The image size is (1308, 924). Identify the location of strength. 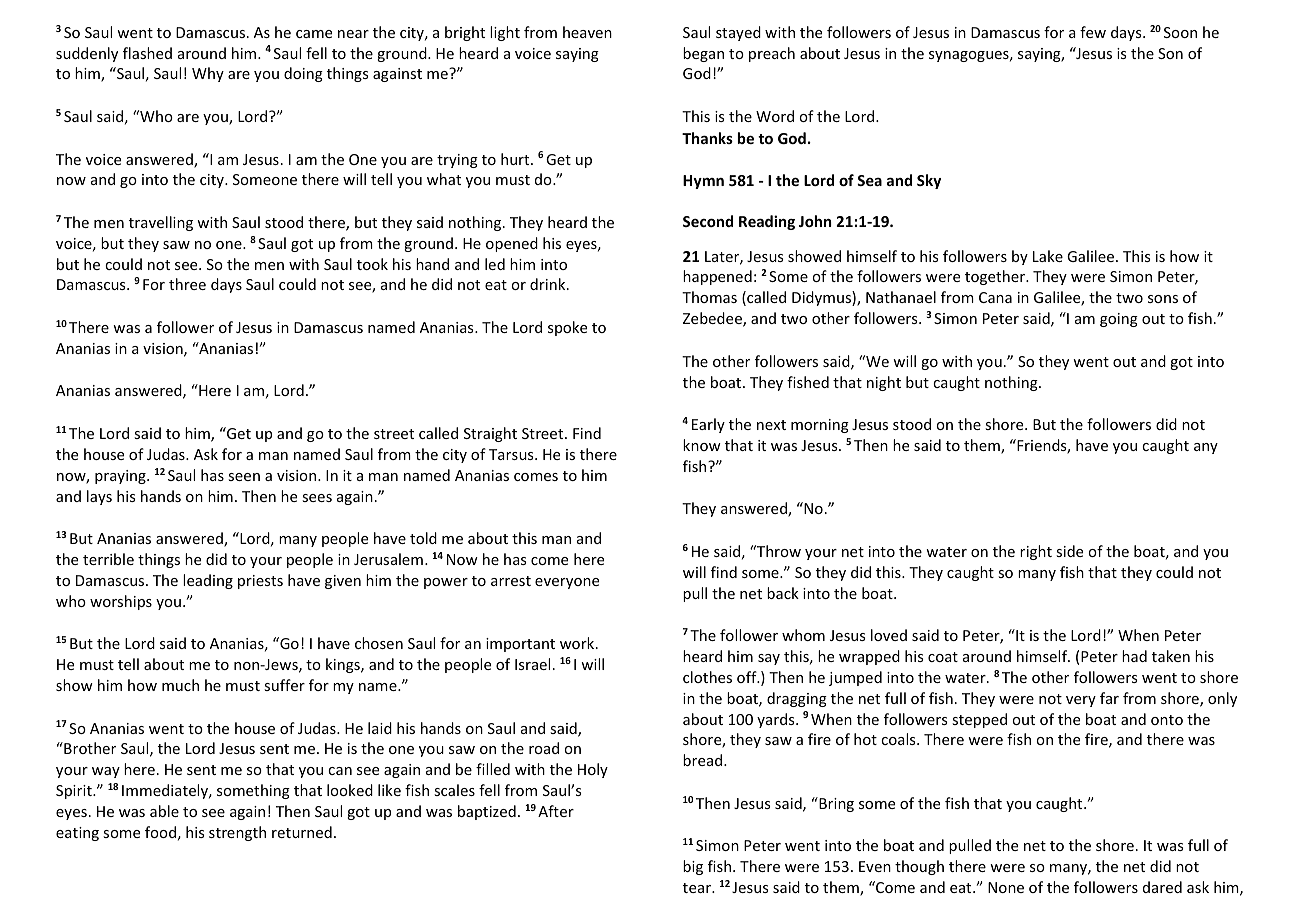
(237, 833).
